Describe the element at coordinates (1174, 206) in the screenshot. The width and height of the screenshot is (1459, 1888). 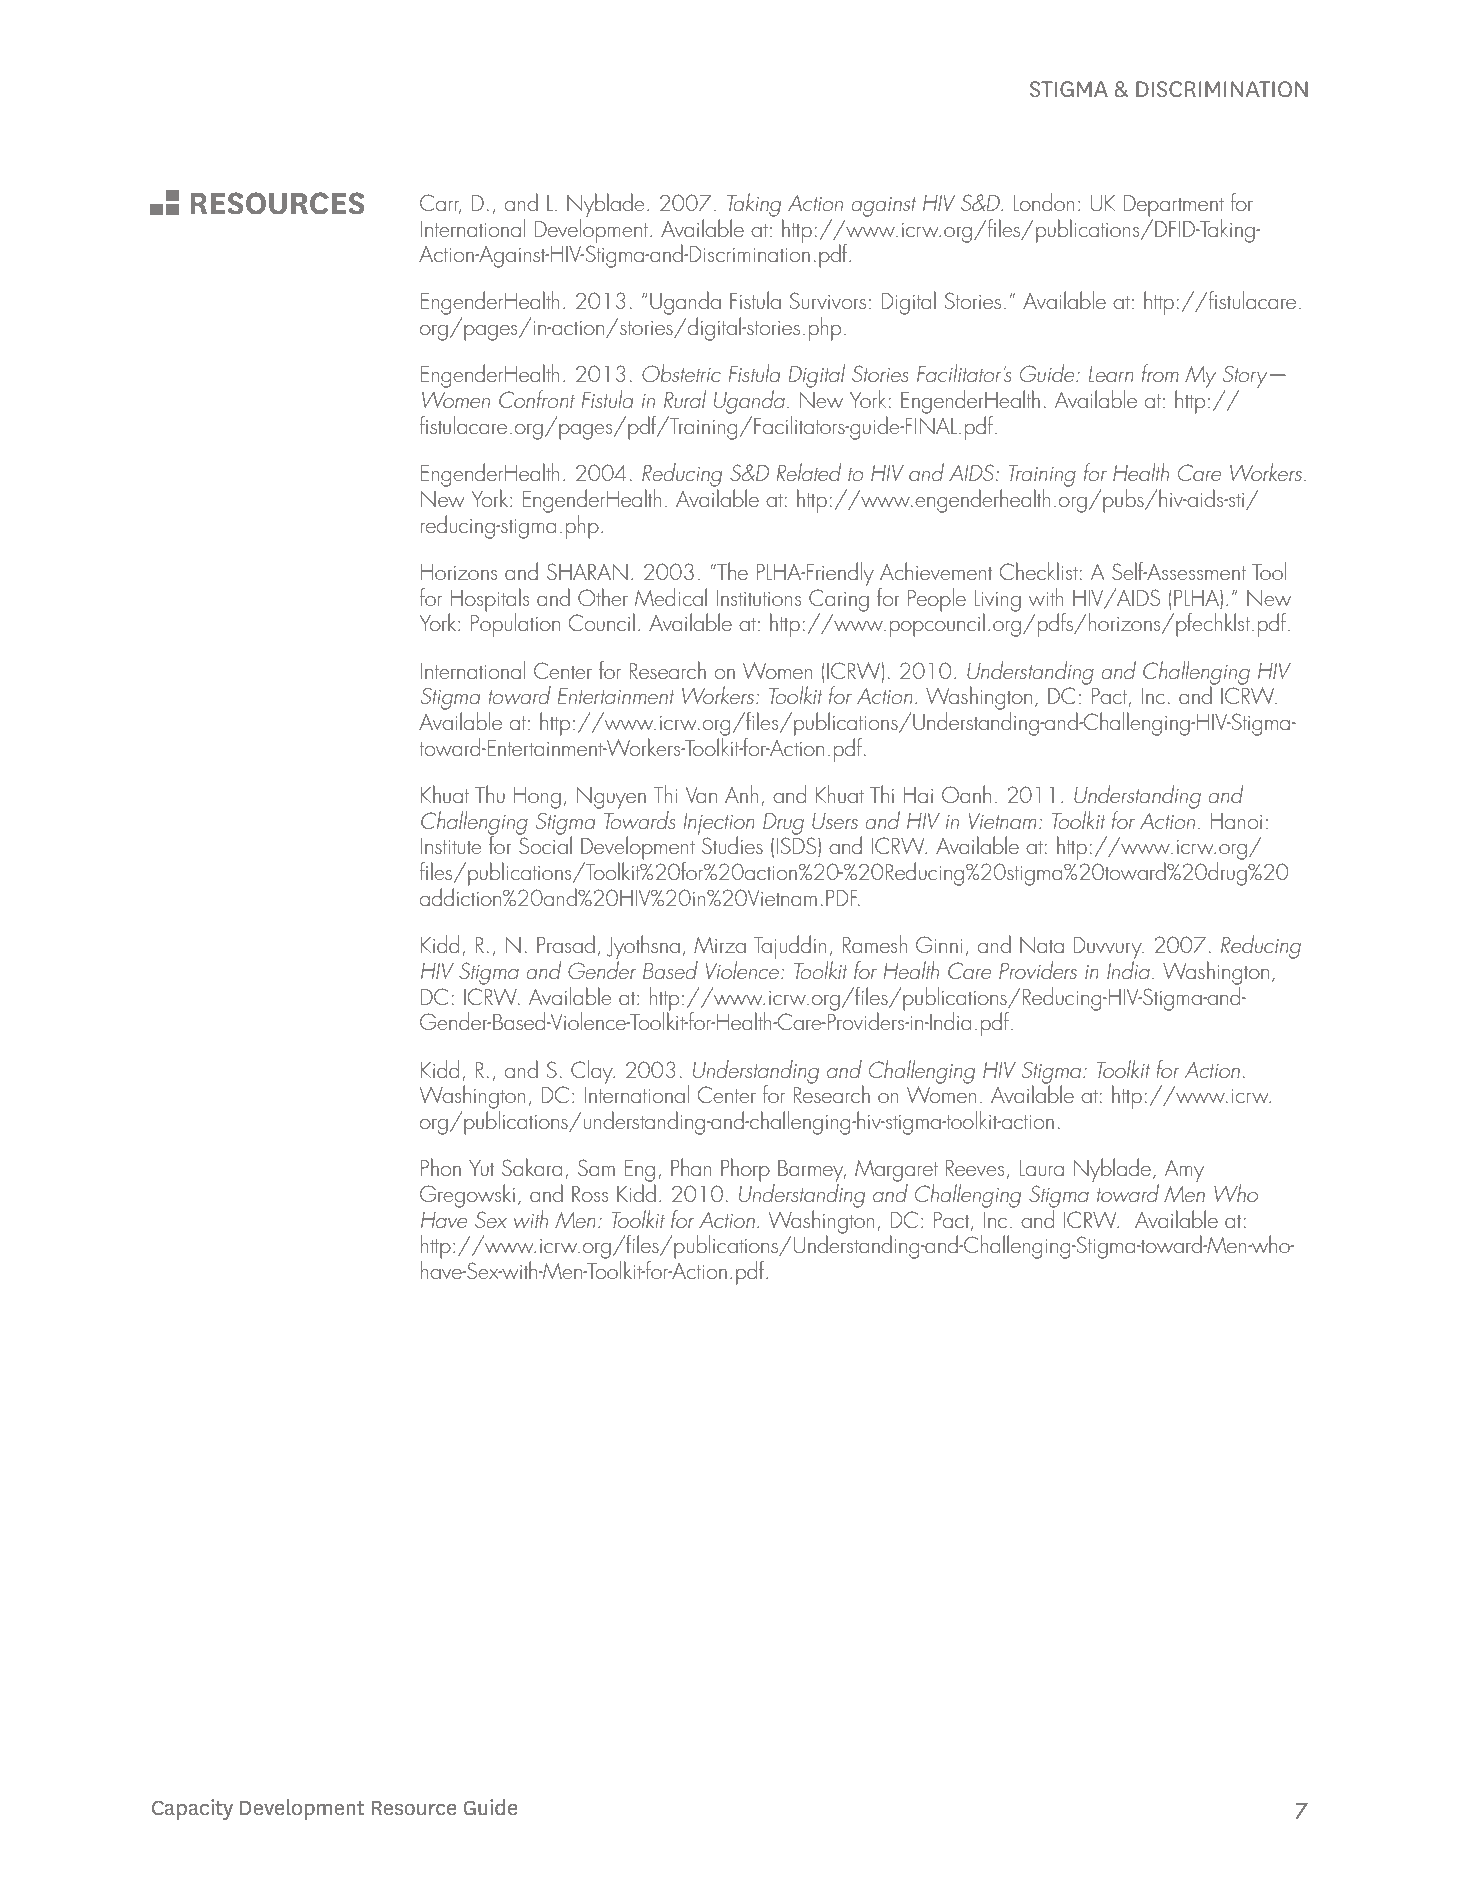
I see `Department` at that location.
